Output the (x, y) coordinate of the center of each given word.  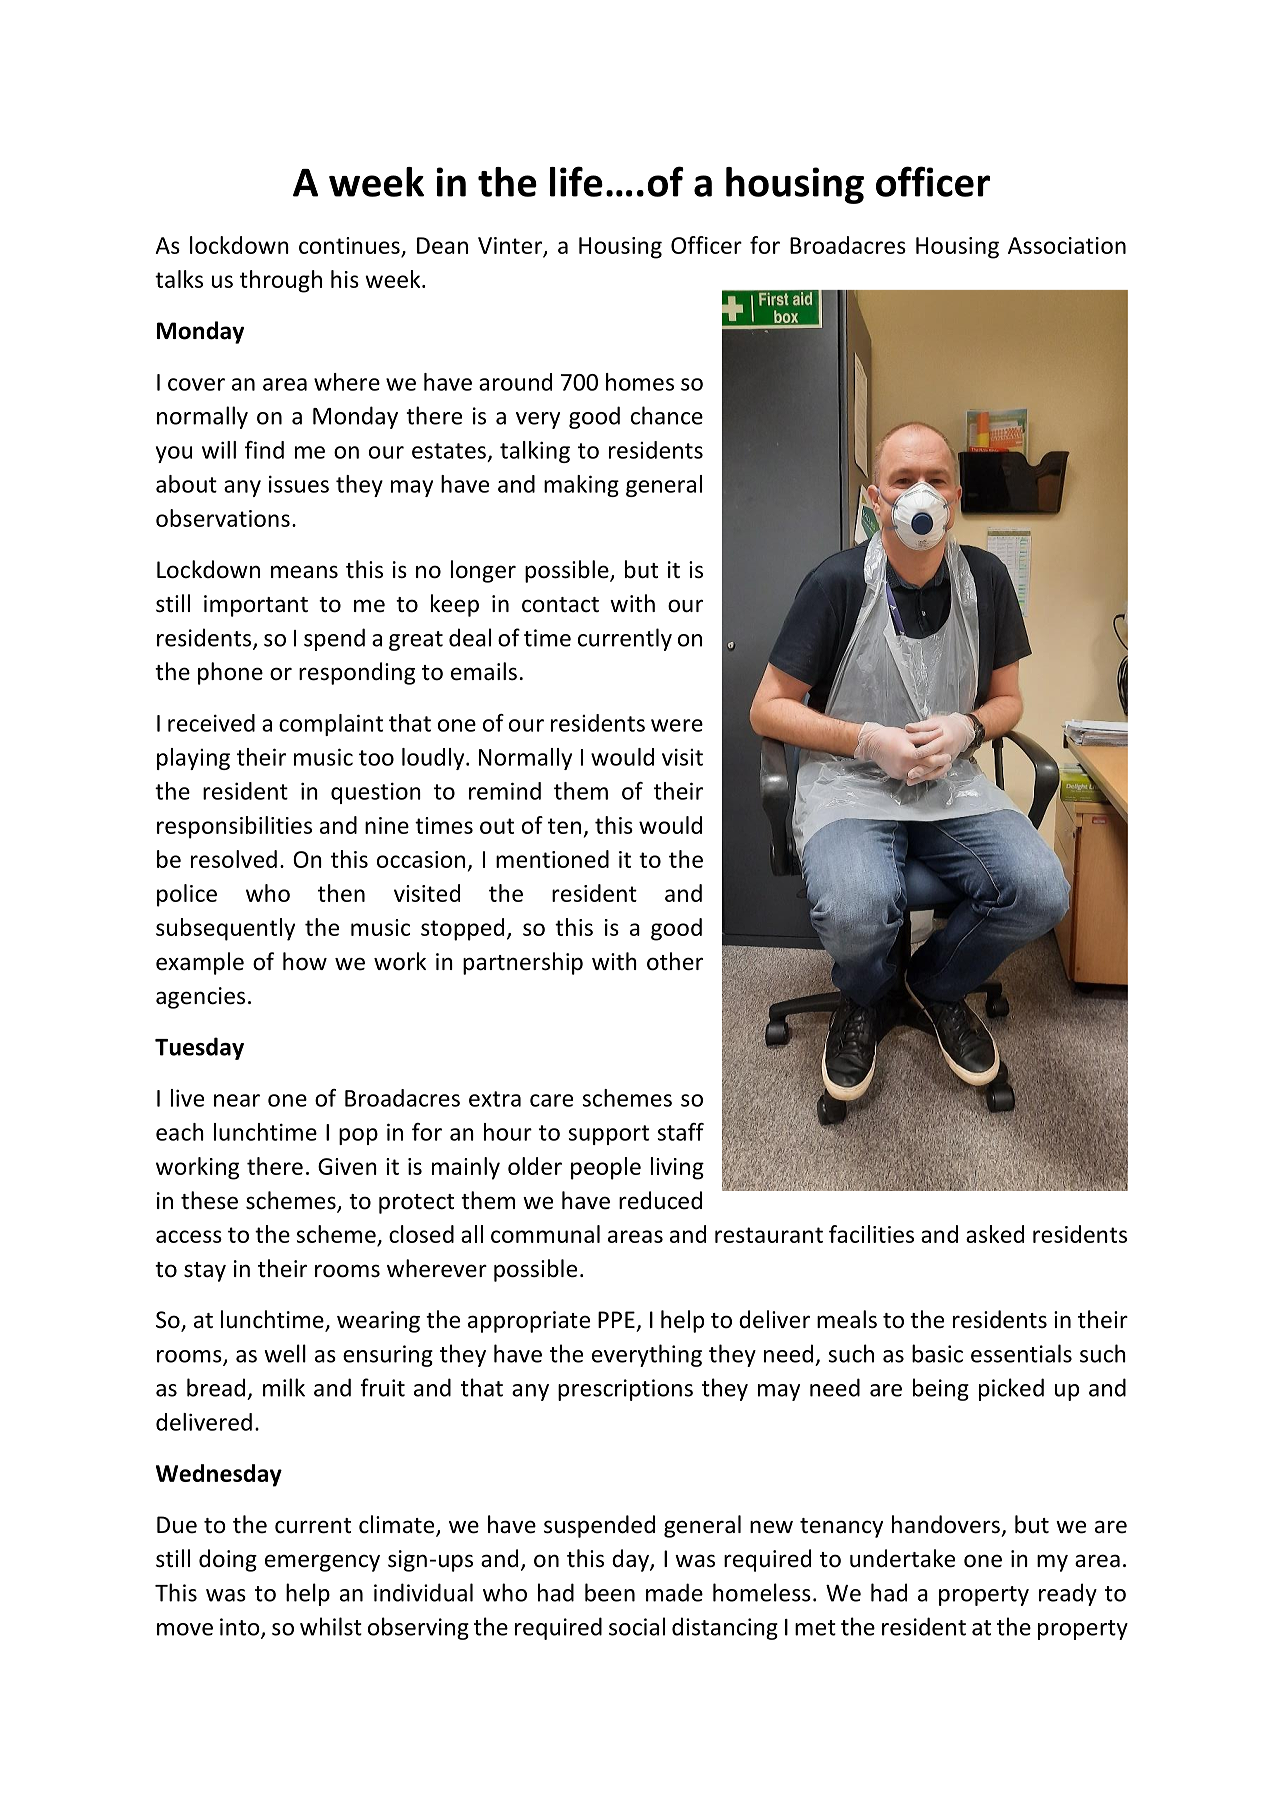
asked (995, 1234)
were (677, 725)
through (281, 281)
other (675, 961)
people (606, 1168)
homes (640, 382)
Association (1067, 245)
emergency (322, 1563)
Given (347, 1166)
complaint (331, 725)
